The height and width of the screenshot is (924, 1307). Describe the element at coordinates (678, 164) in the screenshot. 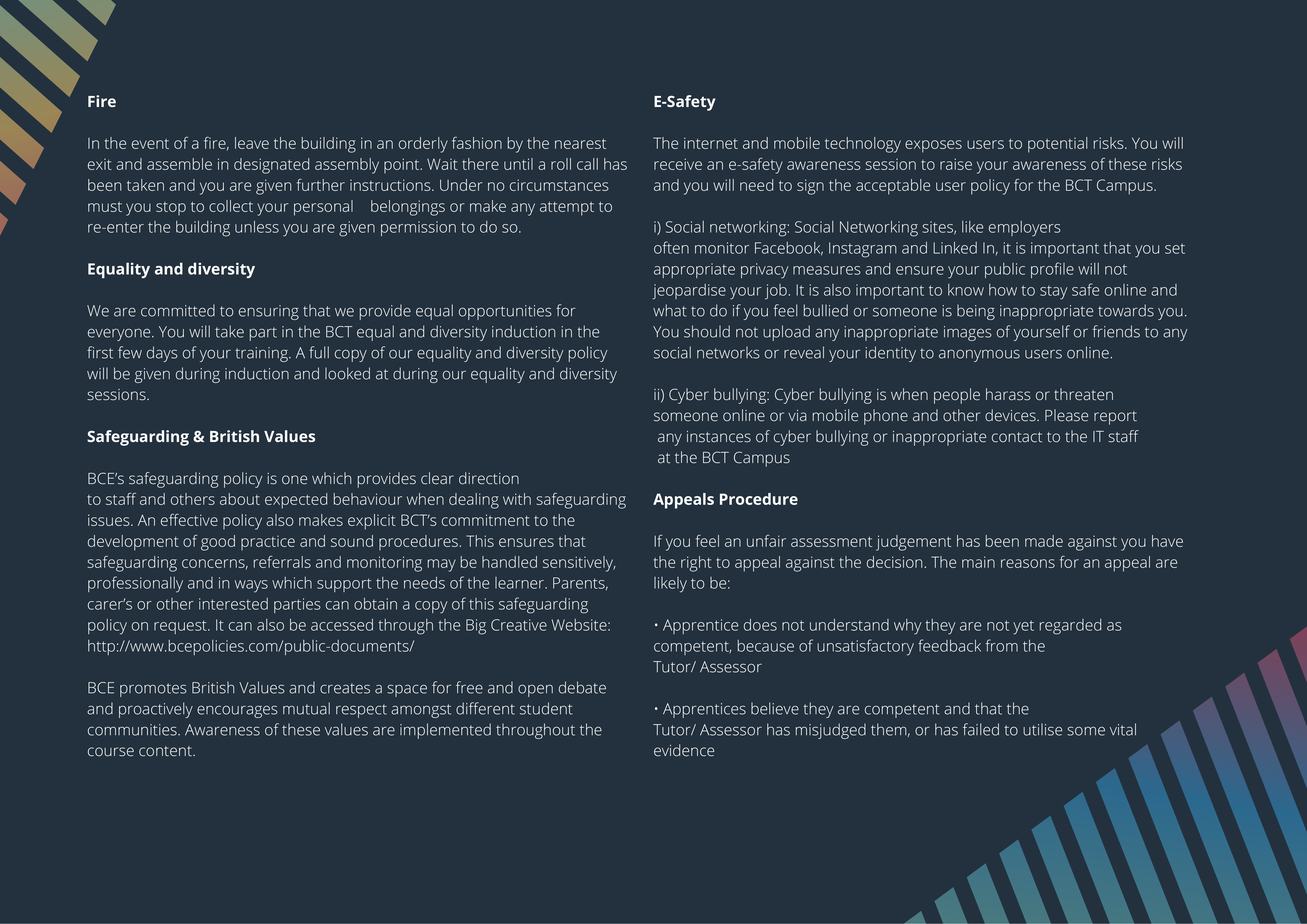

I see `receive` at that location.
